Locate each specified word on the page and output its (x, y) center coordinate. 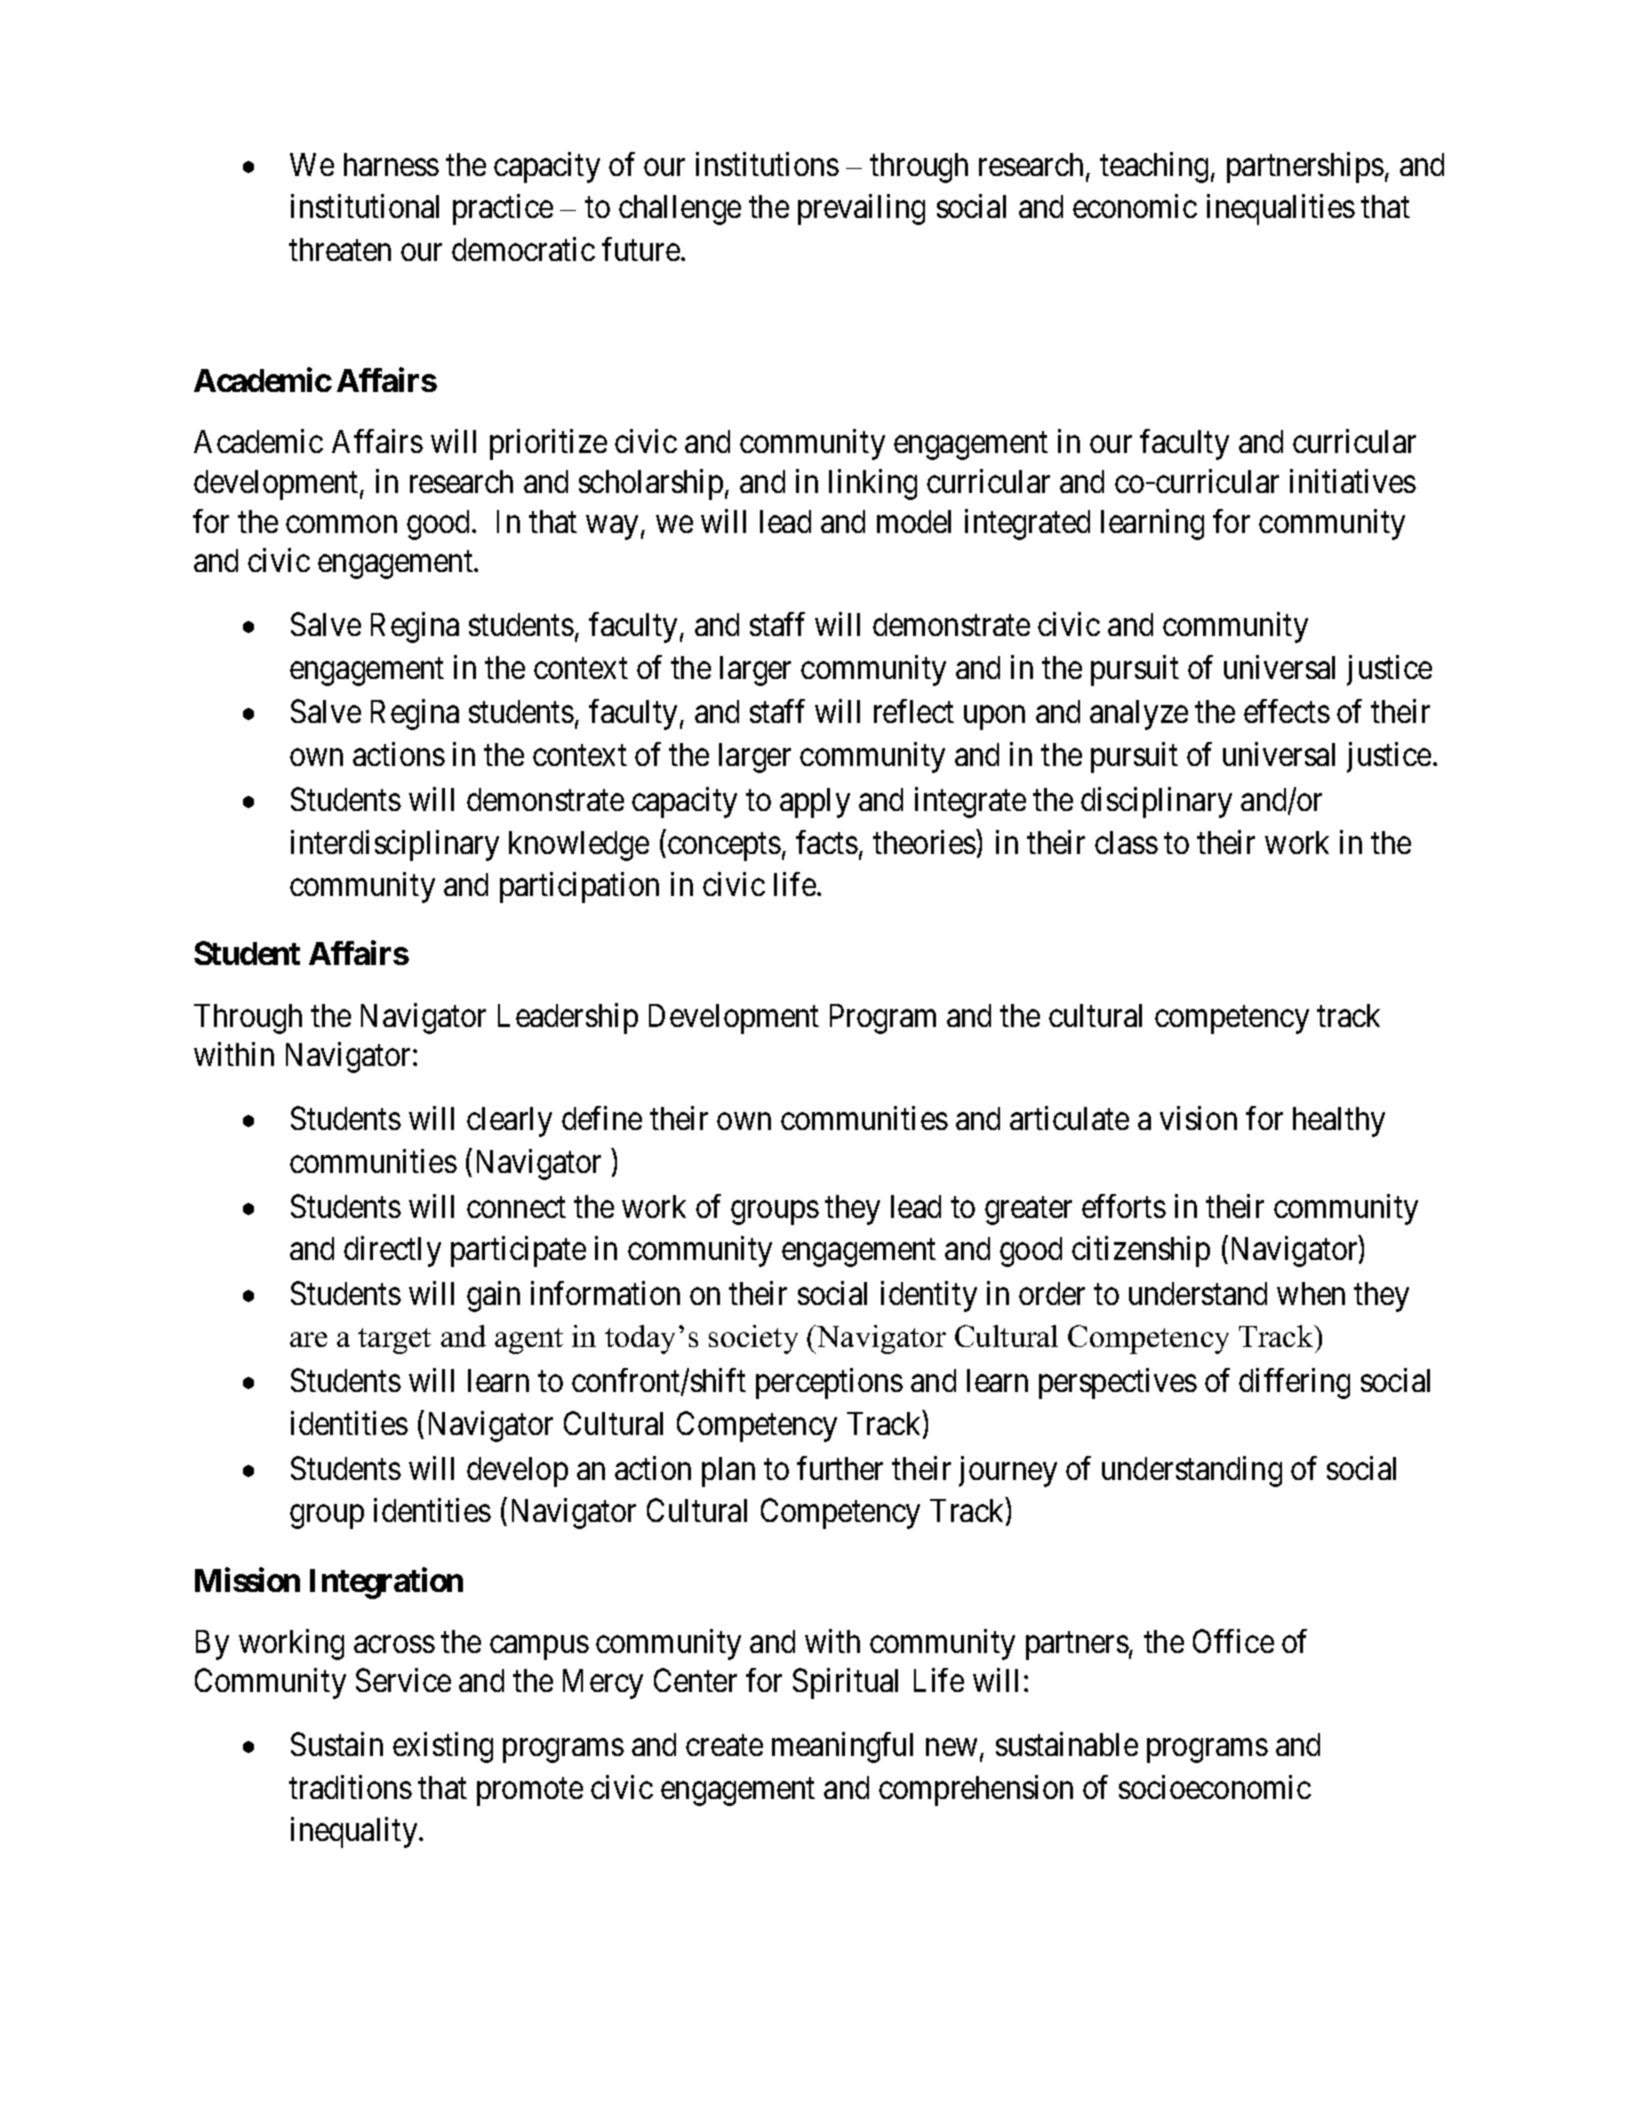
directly (392, 1251)
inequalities (1281, 209)
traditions (350, 1787)
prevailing (861, 209)
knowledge (579, 846)
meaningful (842, 1747)
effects (1287, 711)
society (753, 1339)
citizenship (1141, 1251)
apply (815, 803)
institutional (365, 206)
